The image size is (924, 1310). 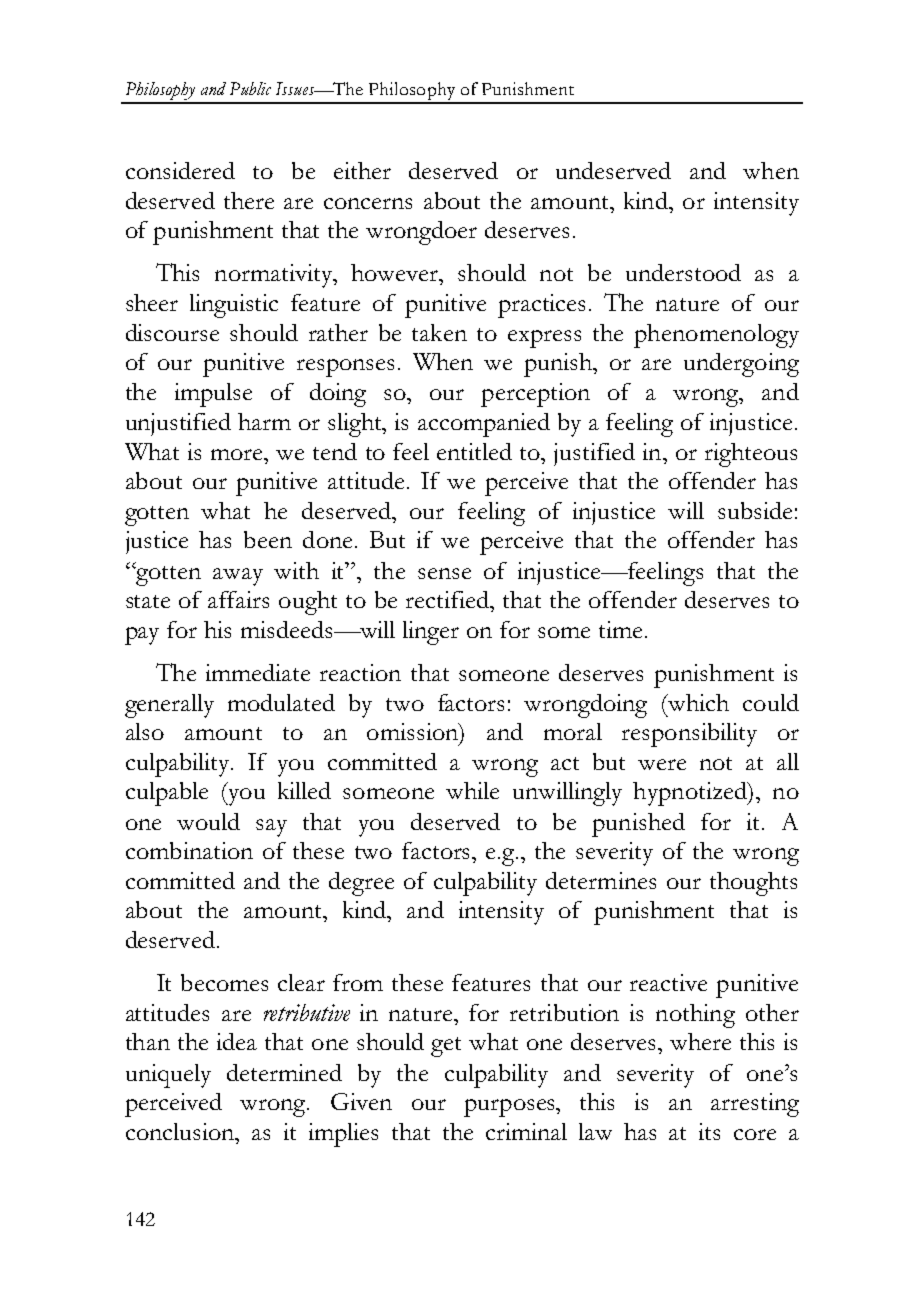 I want to click on taken, so click(x=439, y=332).
